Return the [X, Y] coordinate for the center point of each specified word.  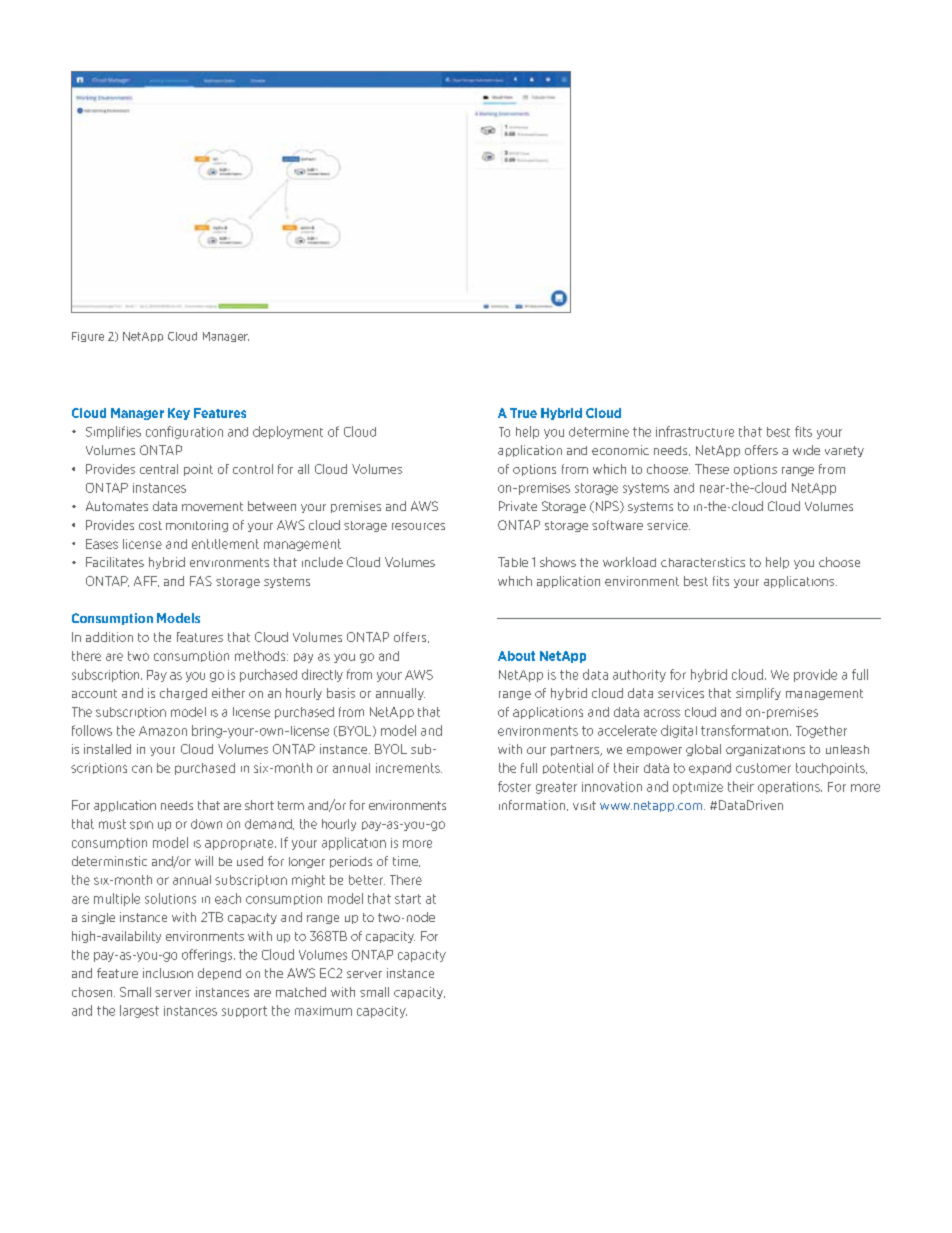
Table [513, 562]
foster [514, 786]
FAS [201, 581]
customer [763, 768]
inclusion [168, 973]
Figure [88, 337]
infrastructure [695, 431]
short [259, 805]
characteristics [703, 562]
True [523, 413]
